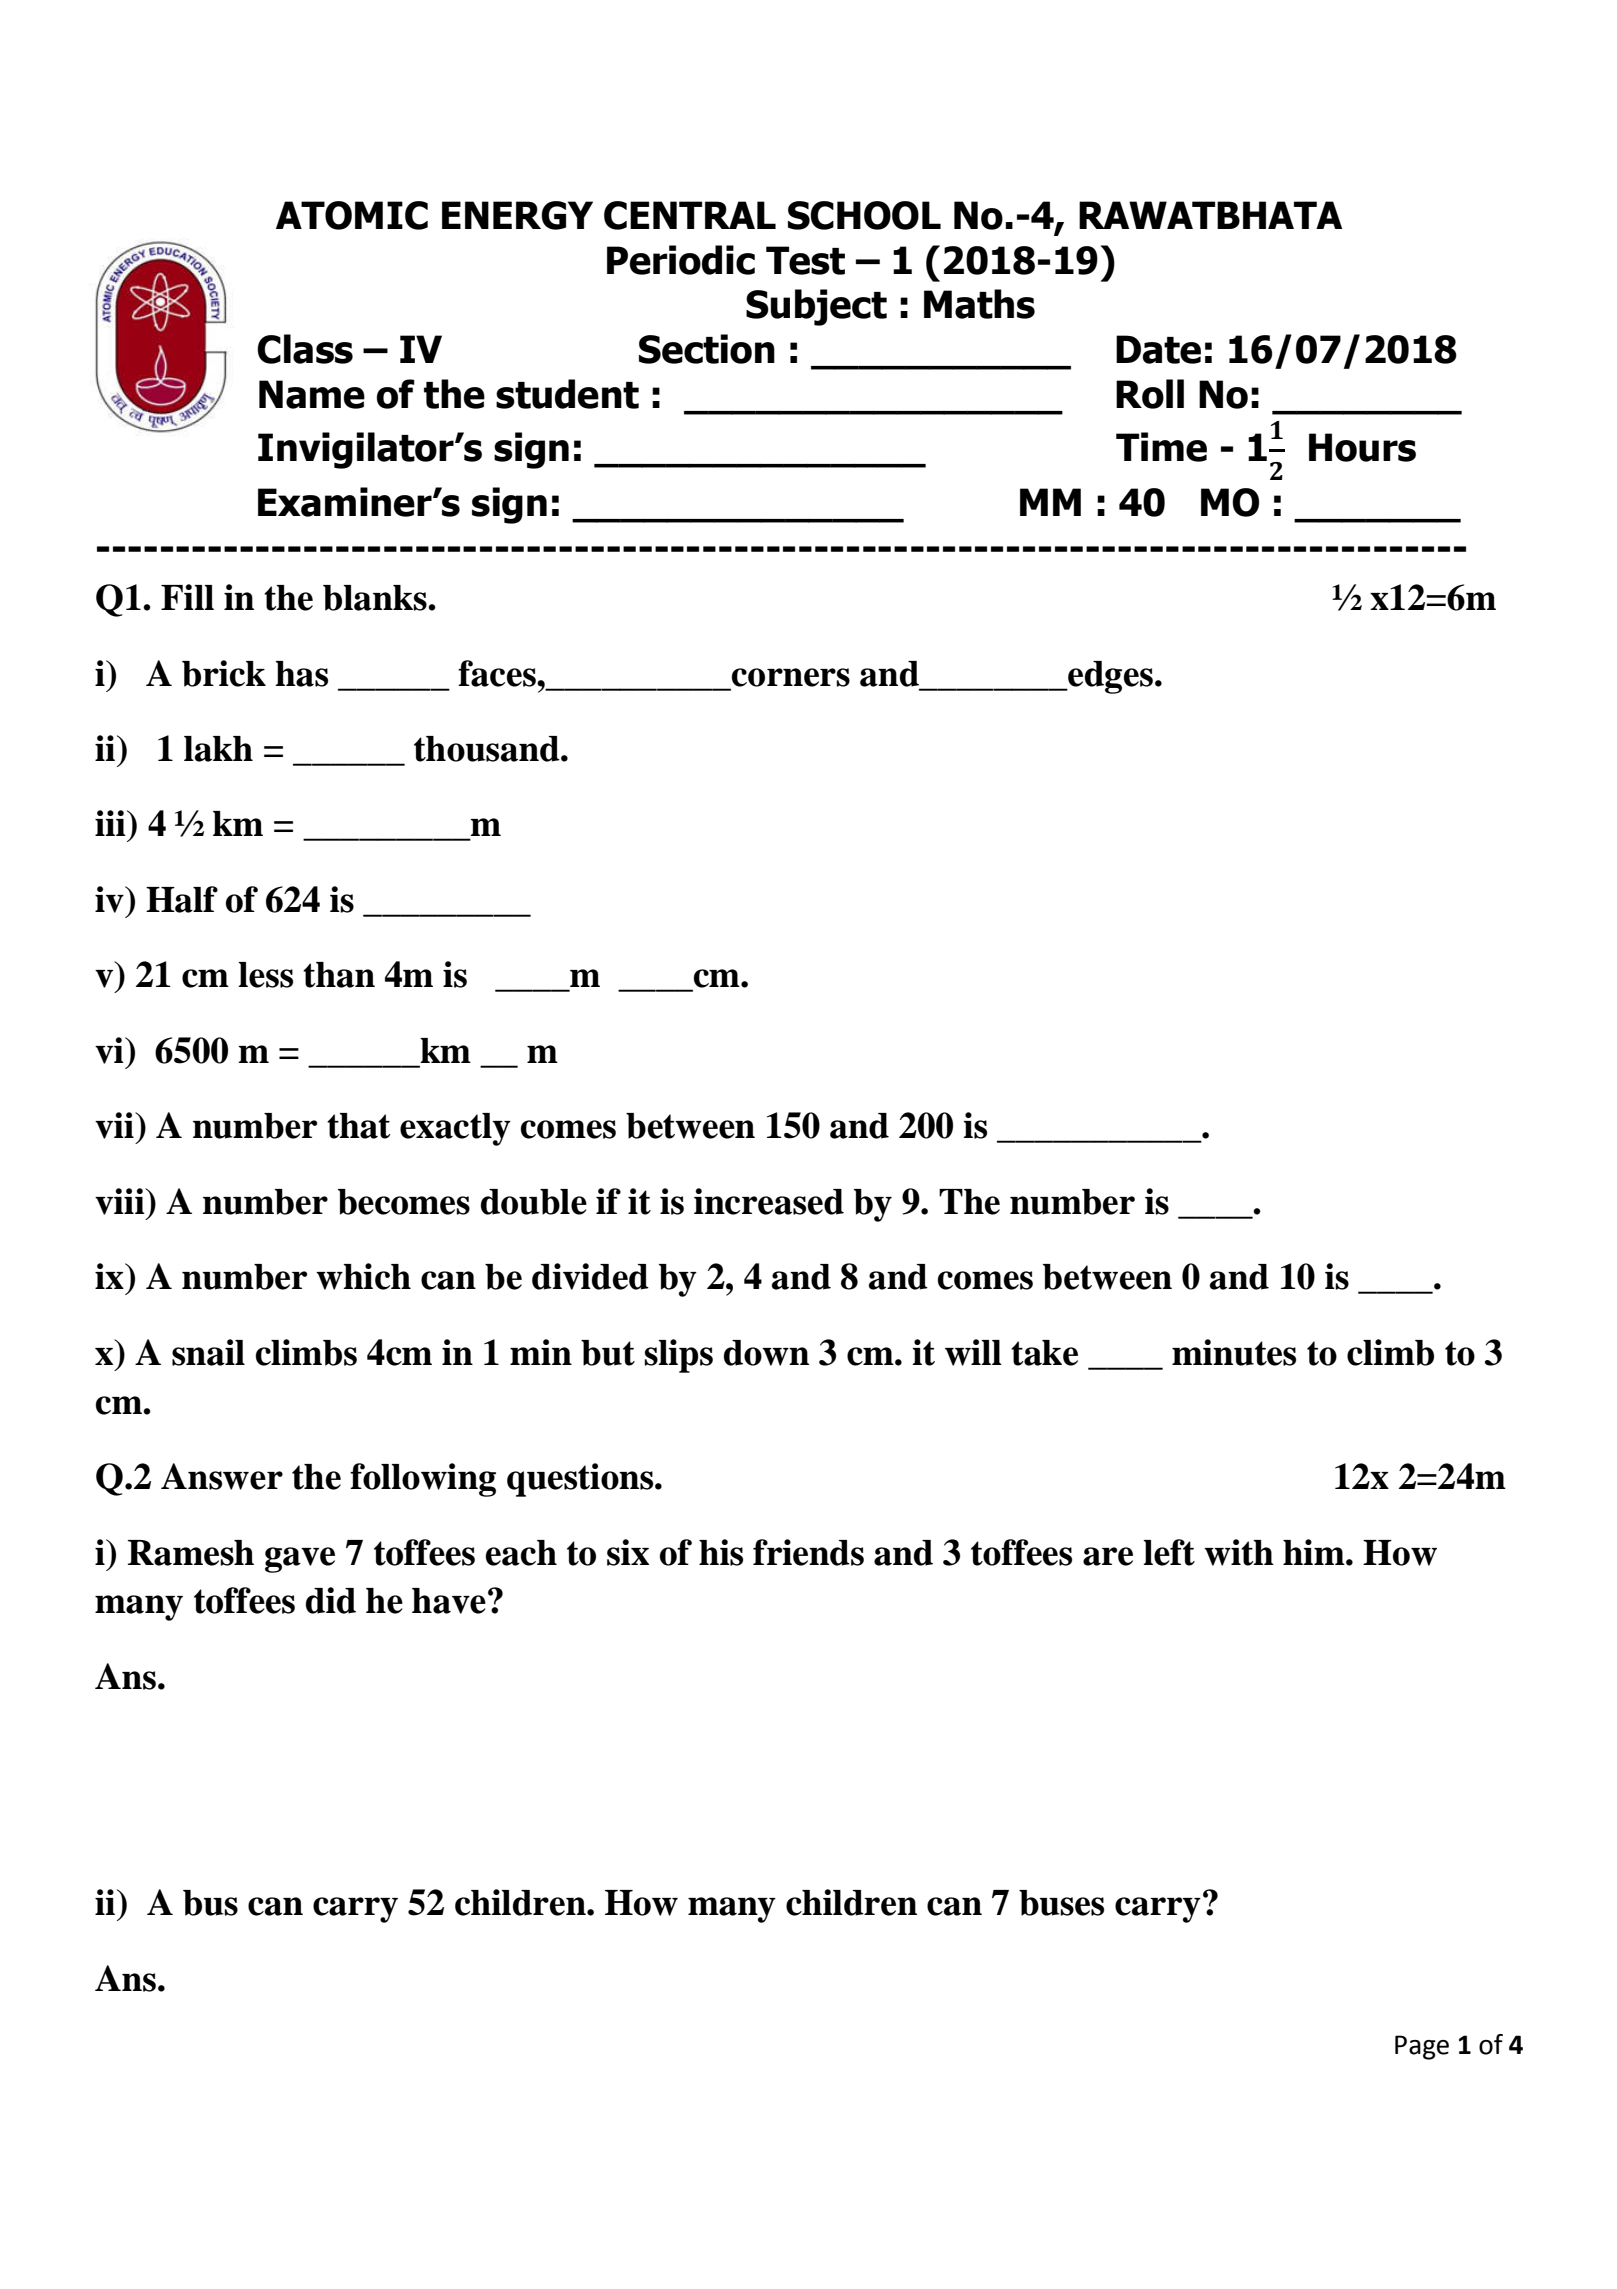  I want to click on down, so click(766, 1353).
